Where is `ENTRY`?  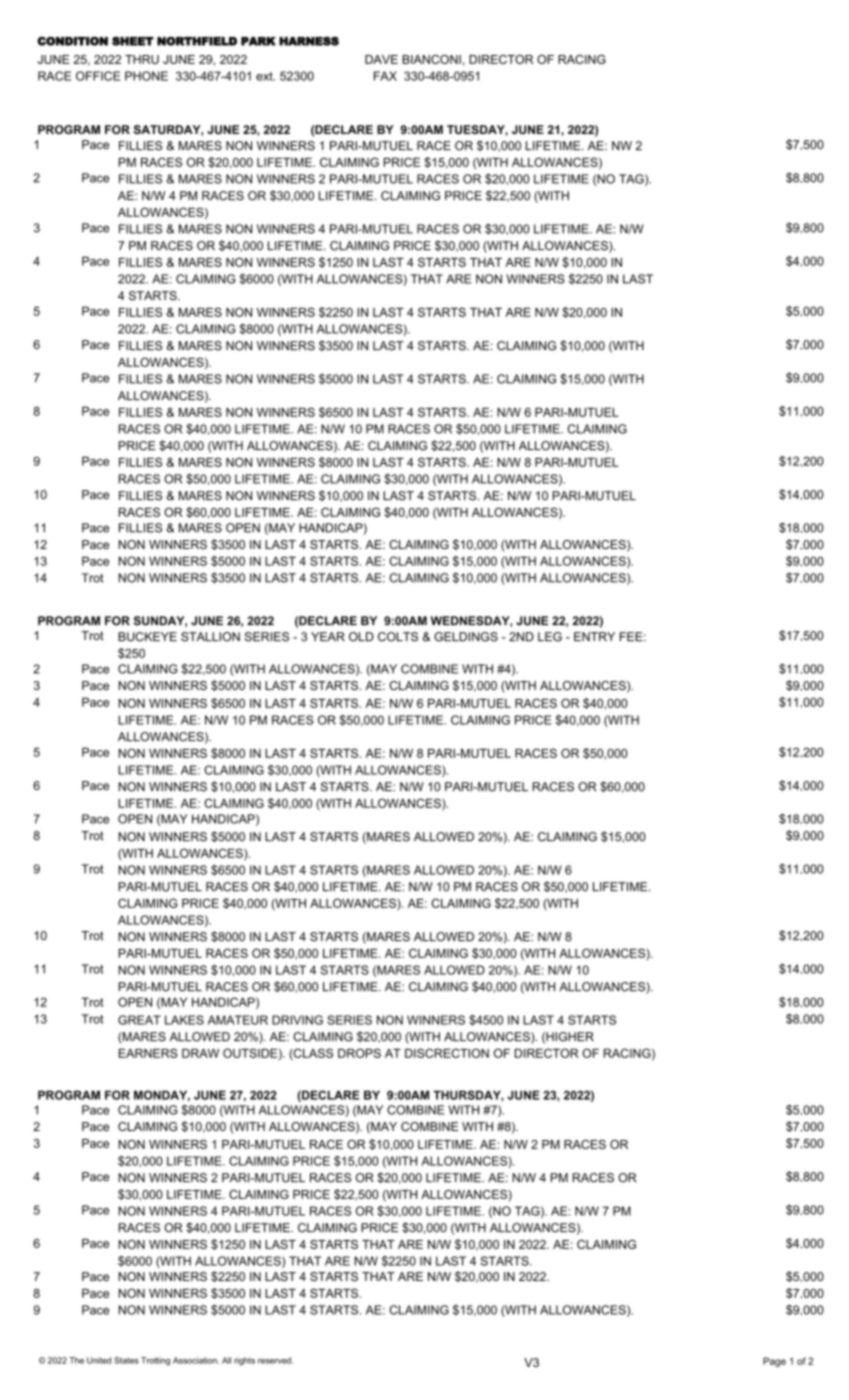 ENTRY is located at coordinates (594, 636).
